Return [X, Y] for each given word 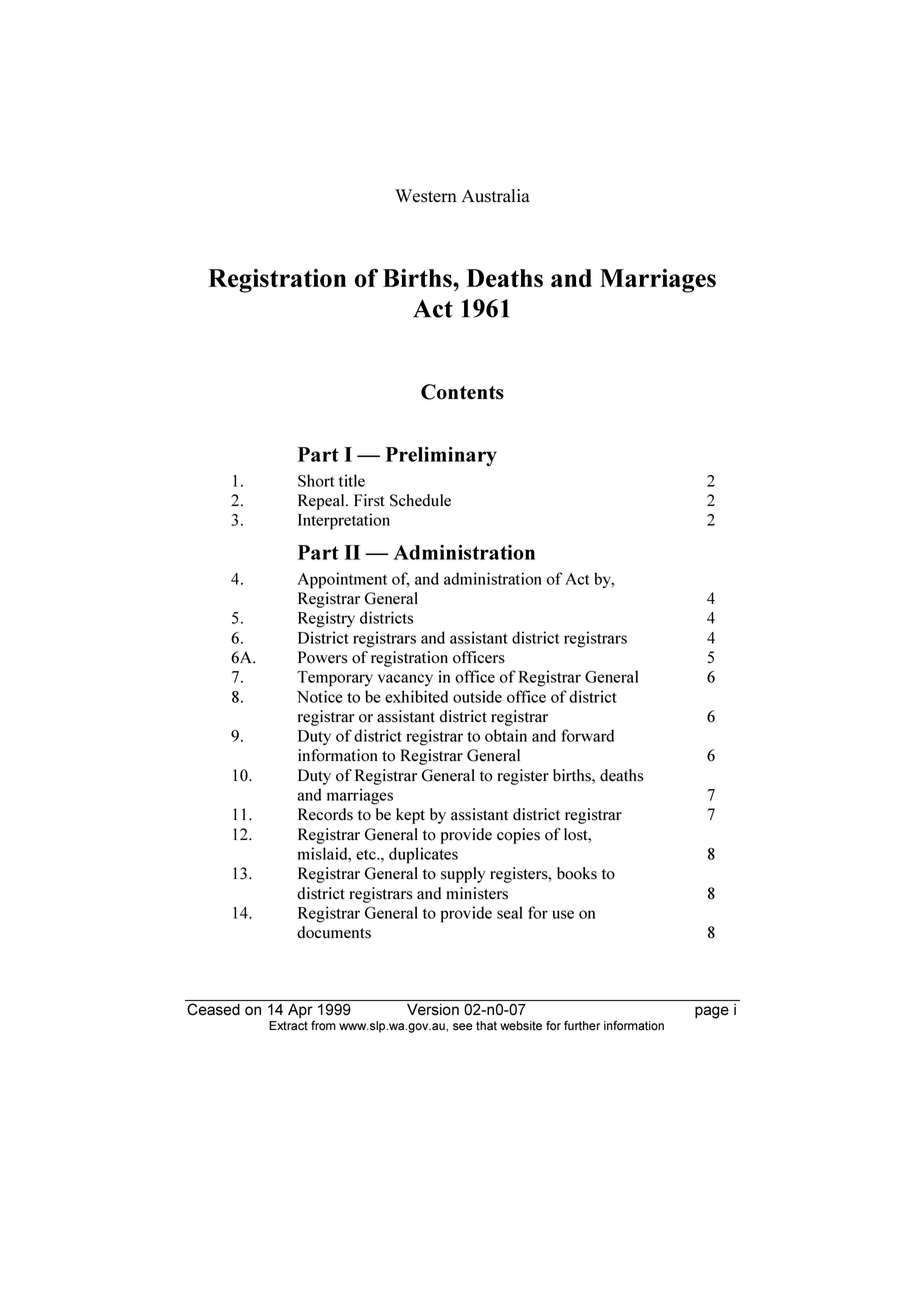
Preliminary [441, 456]
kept [410, 816]
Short [316, 480]
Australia [495, 196]
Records [325, 814]
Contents [462, 392]
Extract [288, 1026]
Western [426, 196]
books [577, 873]
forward [587, 735]
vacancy [405, 680]
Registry [326, 619]
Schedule [420, 500]
